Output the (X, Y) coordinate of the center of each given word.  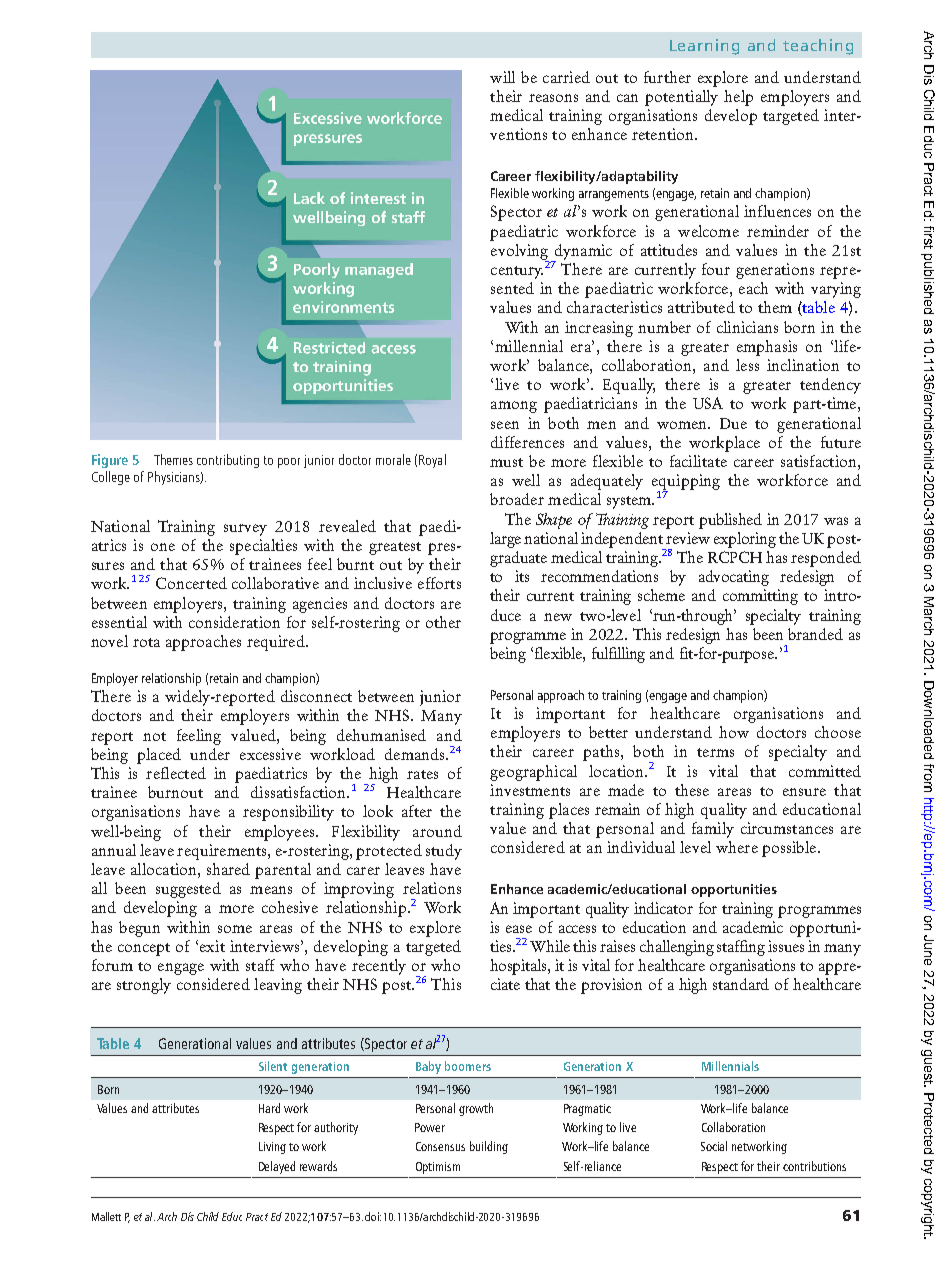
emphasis (767, 348)
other (443, 622)
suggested (188, 890)
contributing (228, 461)
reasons (553, 98)
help (738, 98)
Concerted (191, 583)
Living (272, 1148)
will (502, 77)
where (737, 847)
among (514, 407)
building (489, 1147)
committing (760, 597)
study (444, 852)
